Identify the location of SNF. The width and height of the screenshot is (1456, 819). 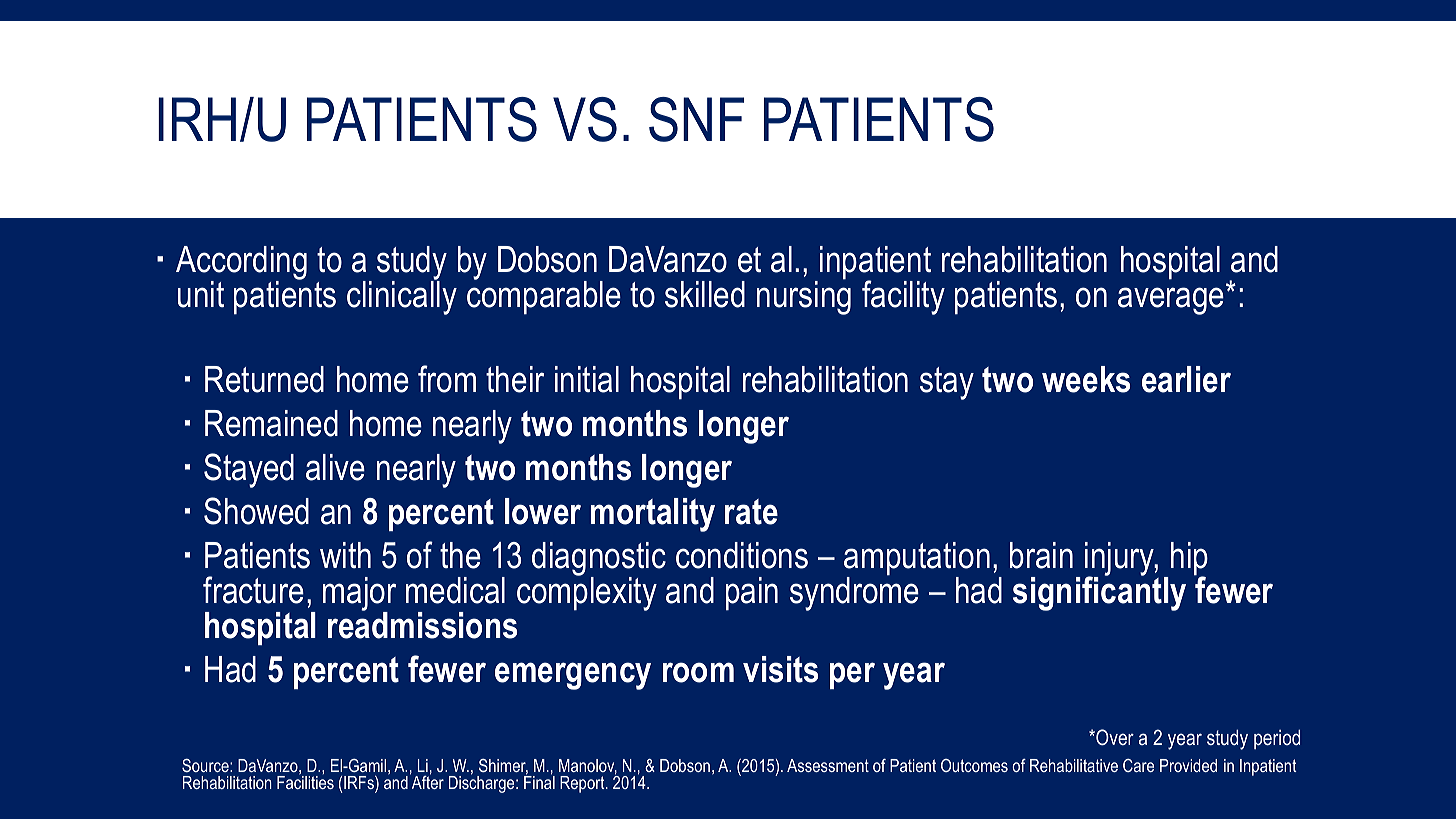
(696, 119).
